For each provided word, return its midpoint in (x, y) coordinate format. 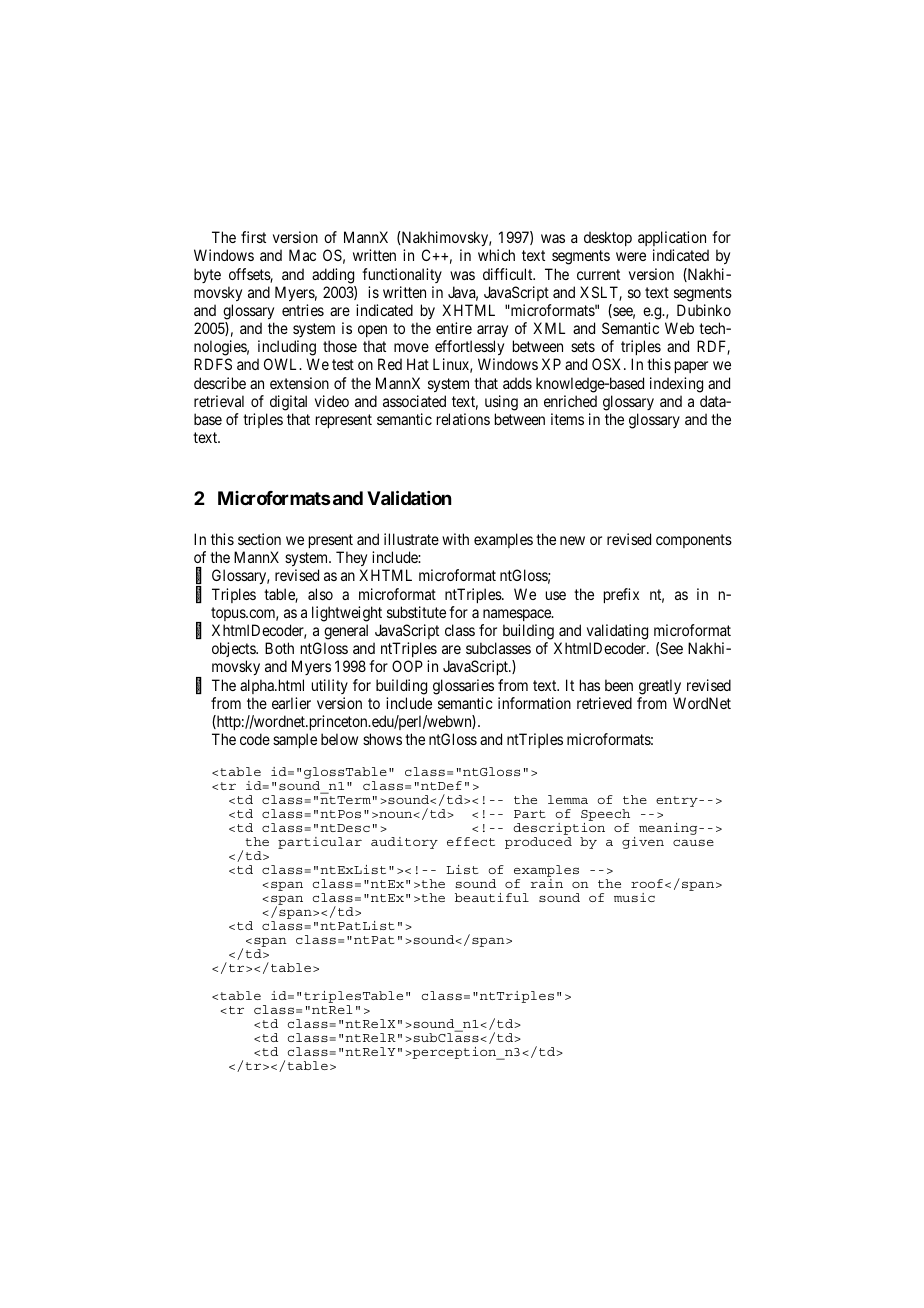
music (634, 897)
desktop (608, 238)
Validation (409, 497)
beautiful (492, 897)
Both (279, 648)
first (253, 237)
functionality (402, 275)
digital (288, 403)
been (619, 685)
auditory (404, 843)
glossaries (463, 687)
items (567, 419)
